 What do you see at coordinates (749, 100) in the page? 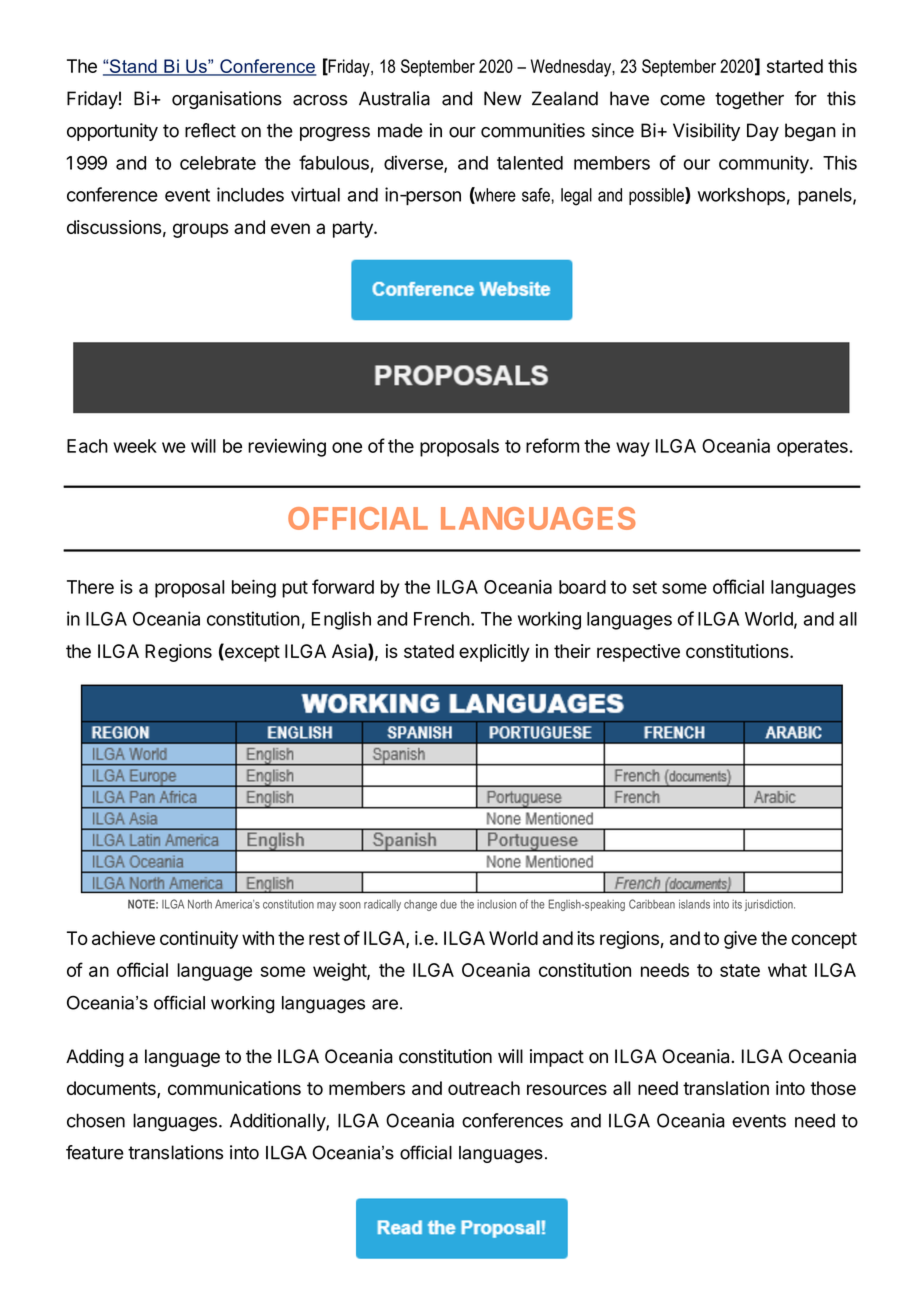
I see `together` at bounding box center [749, 100].
